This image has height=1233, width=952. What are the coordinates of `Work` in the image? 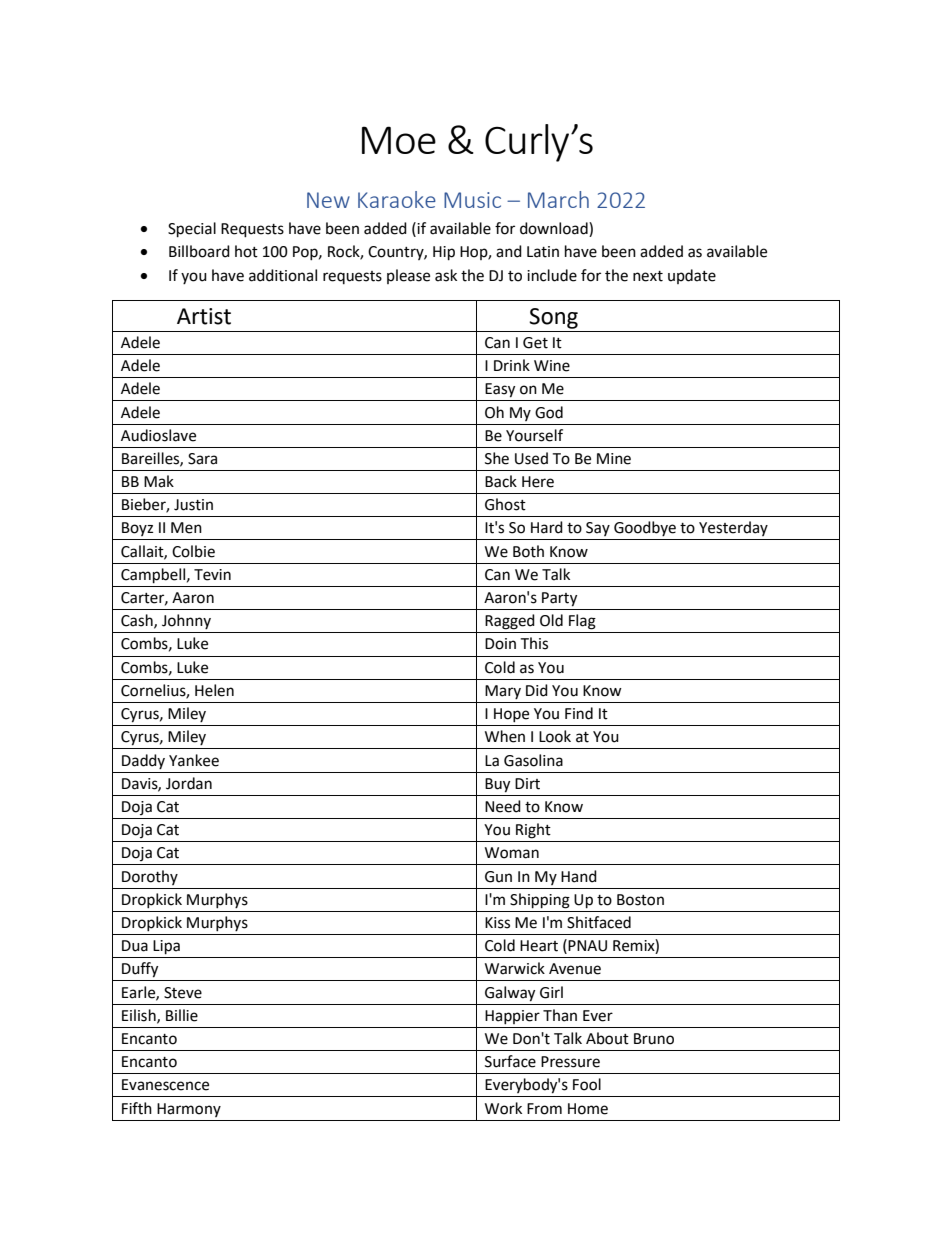 It's located at (503, 1108).
